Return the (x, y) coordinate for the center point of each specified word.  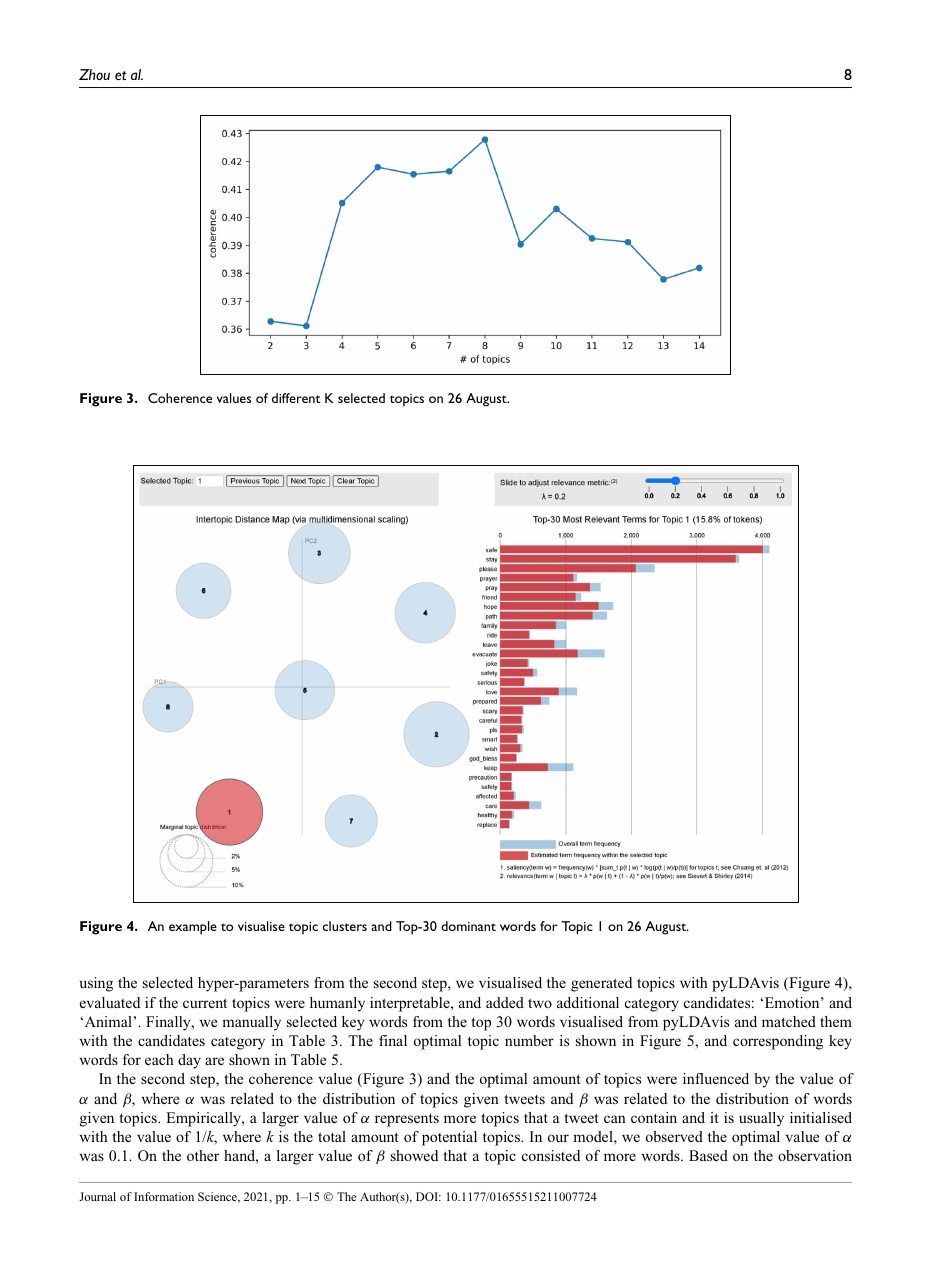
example (193, 928)
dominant (468, 926)
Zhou (94, 74)
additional (588, 1002)
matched (789, 1021)
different (296, 398)
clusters (345, 926)
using (96, 984)
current (205, 1003)
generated (601, 984)
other (203, 1155)
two (540, 1003)
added (505, 1002)
